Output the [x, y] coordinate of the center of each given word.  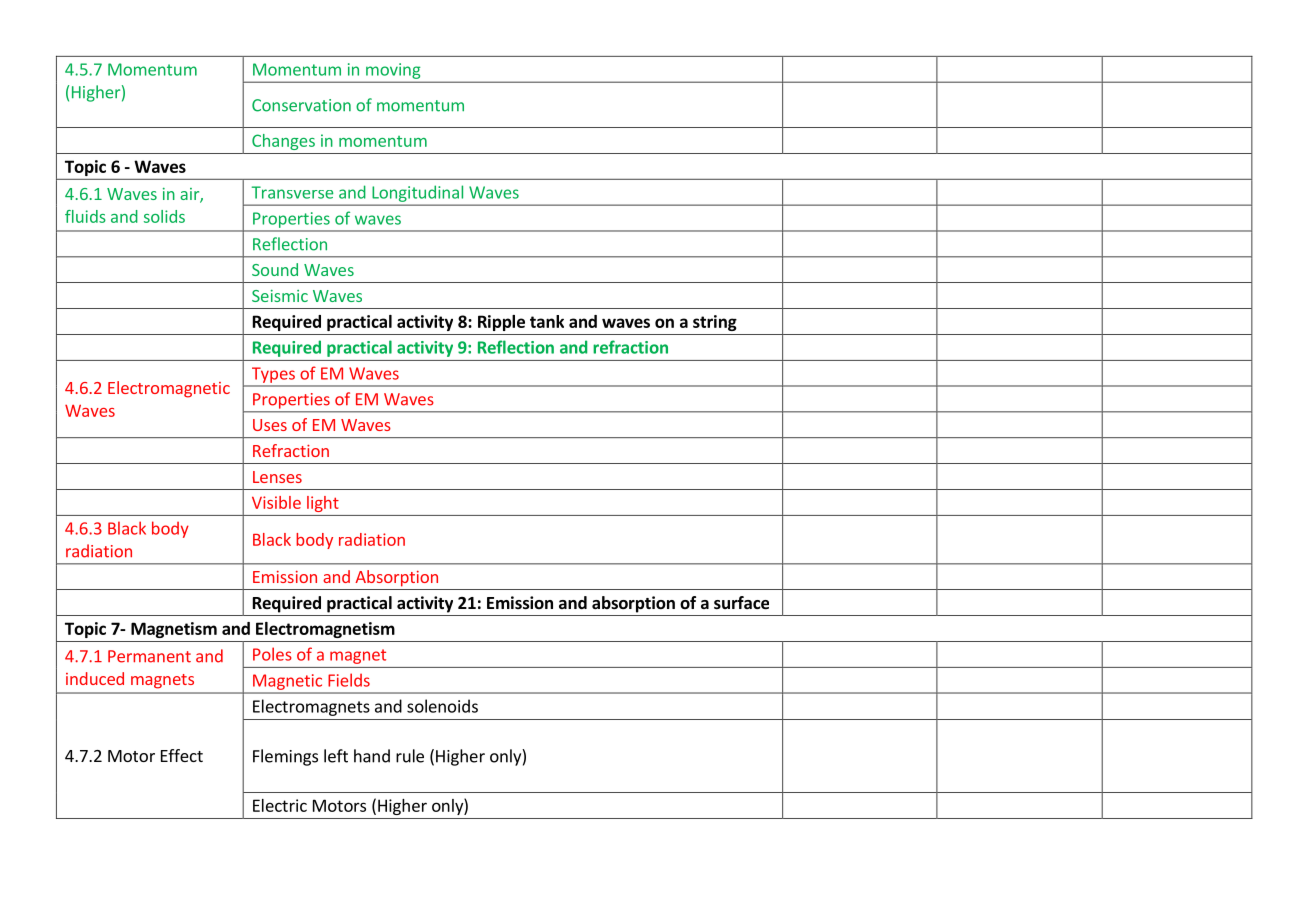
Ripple [501, 323]
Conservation [301, 105]
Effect [182, 755]
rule [410, 756]
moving [393, 71]
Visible [276, 502]
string [715, 323]
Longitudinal [418, 194]
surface [741, 603]
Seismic [280, 296]
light [323, 504]
